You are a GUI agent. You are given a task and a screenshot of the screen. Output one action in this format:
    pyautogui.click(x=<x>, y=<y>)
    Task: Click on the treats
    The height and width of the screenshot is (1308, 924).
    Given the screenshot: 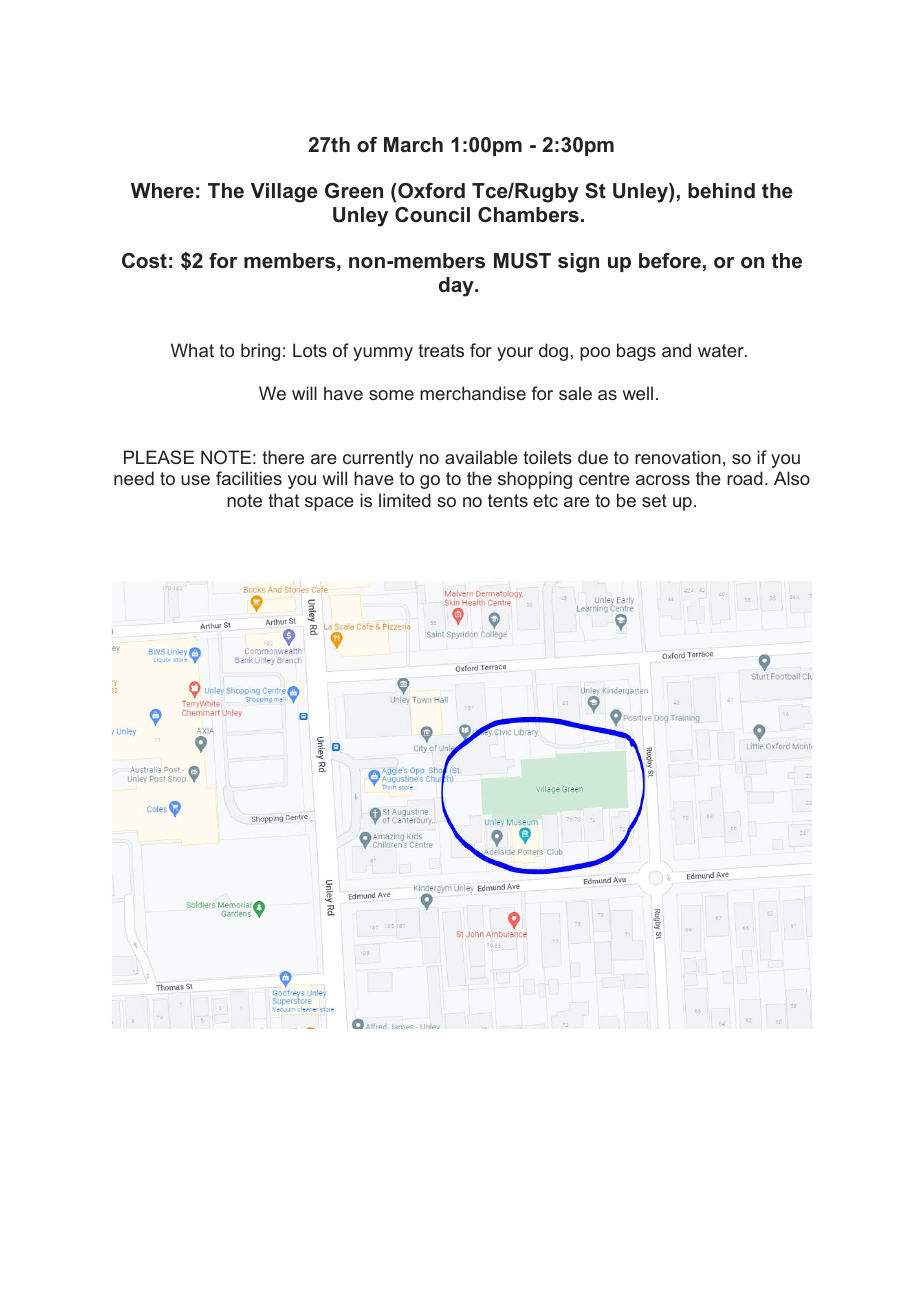 What is the action you would take?
    pyautogui.click(x=441, y=350)
